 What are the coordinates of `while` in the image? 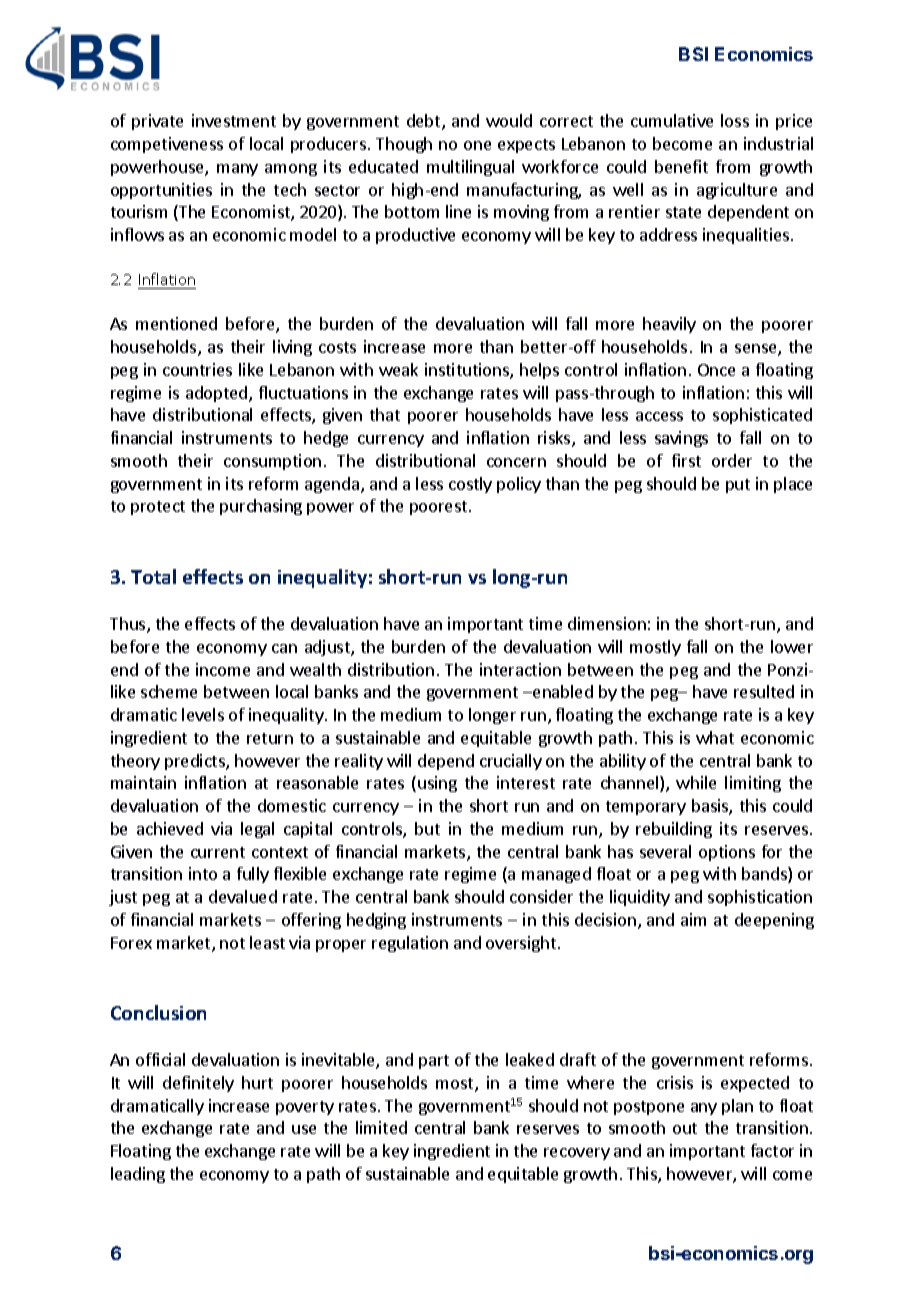 It's located at (696, 782).
